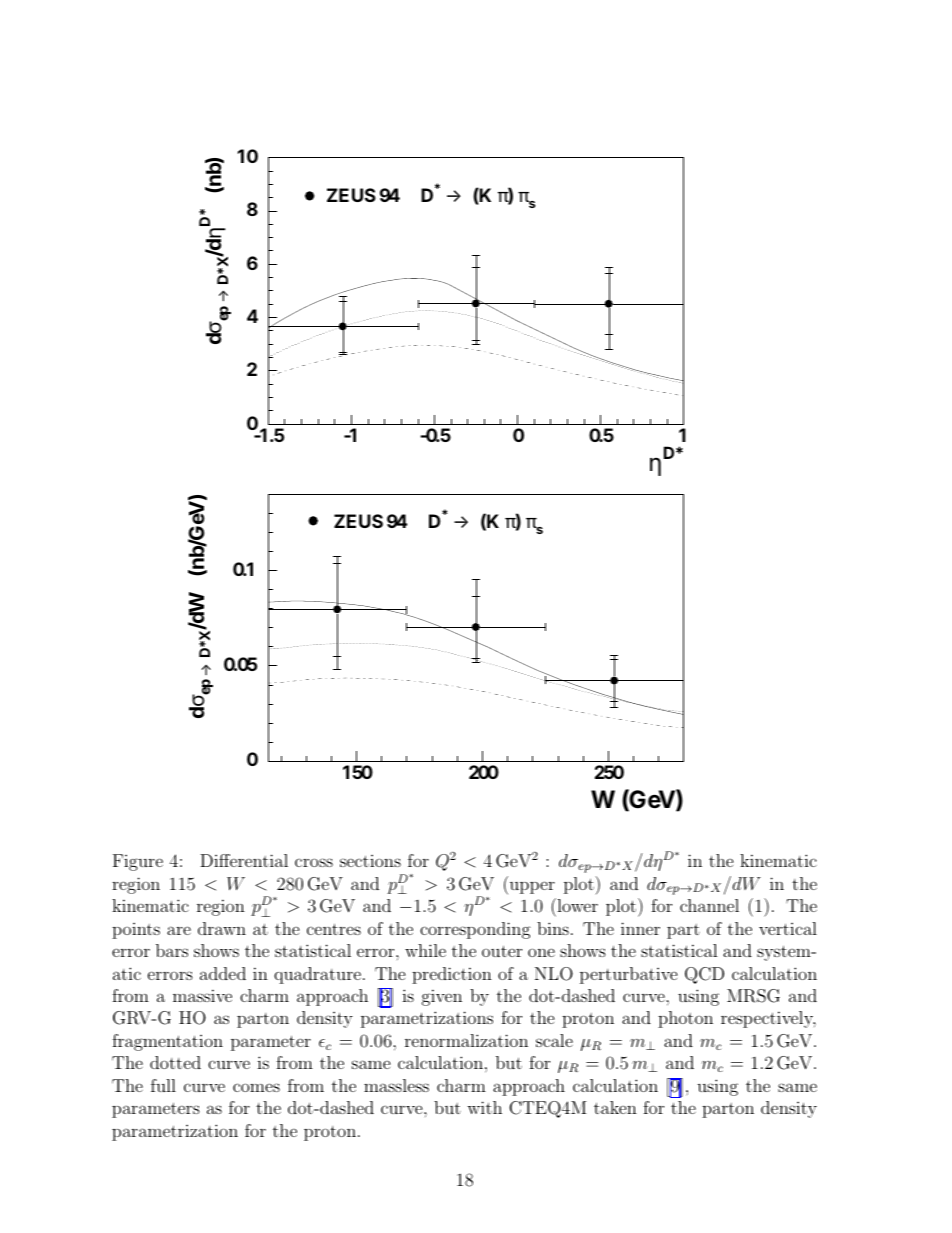 The width and height of the screenshot is (952, 1233). Describe the element at coordinates (475, 930) in the screenshot. I see `corresponding` at that location.
